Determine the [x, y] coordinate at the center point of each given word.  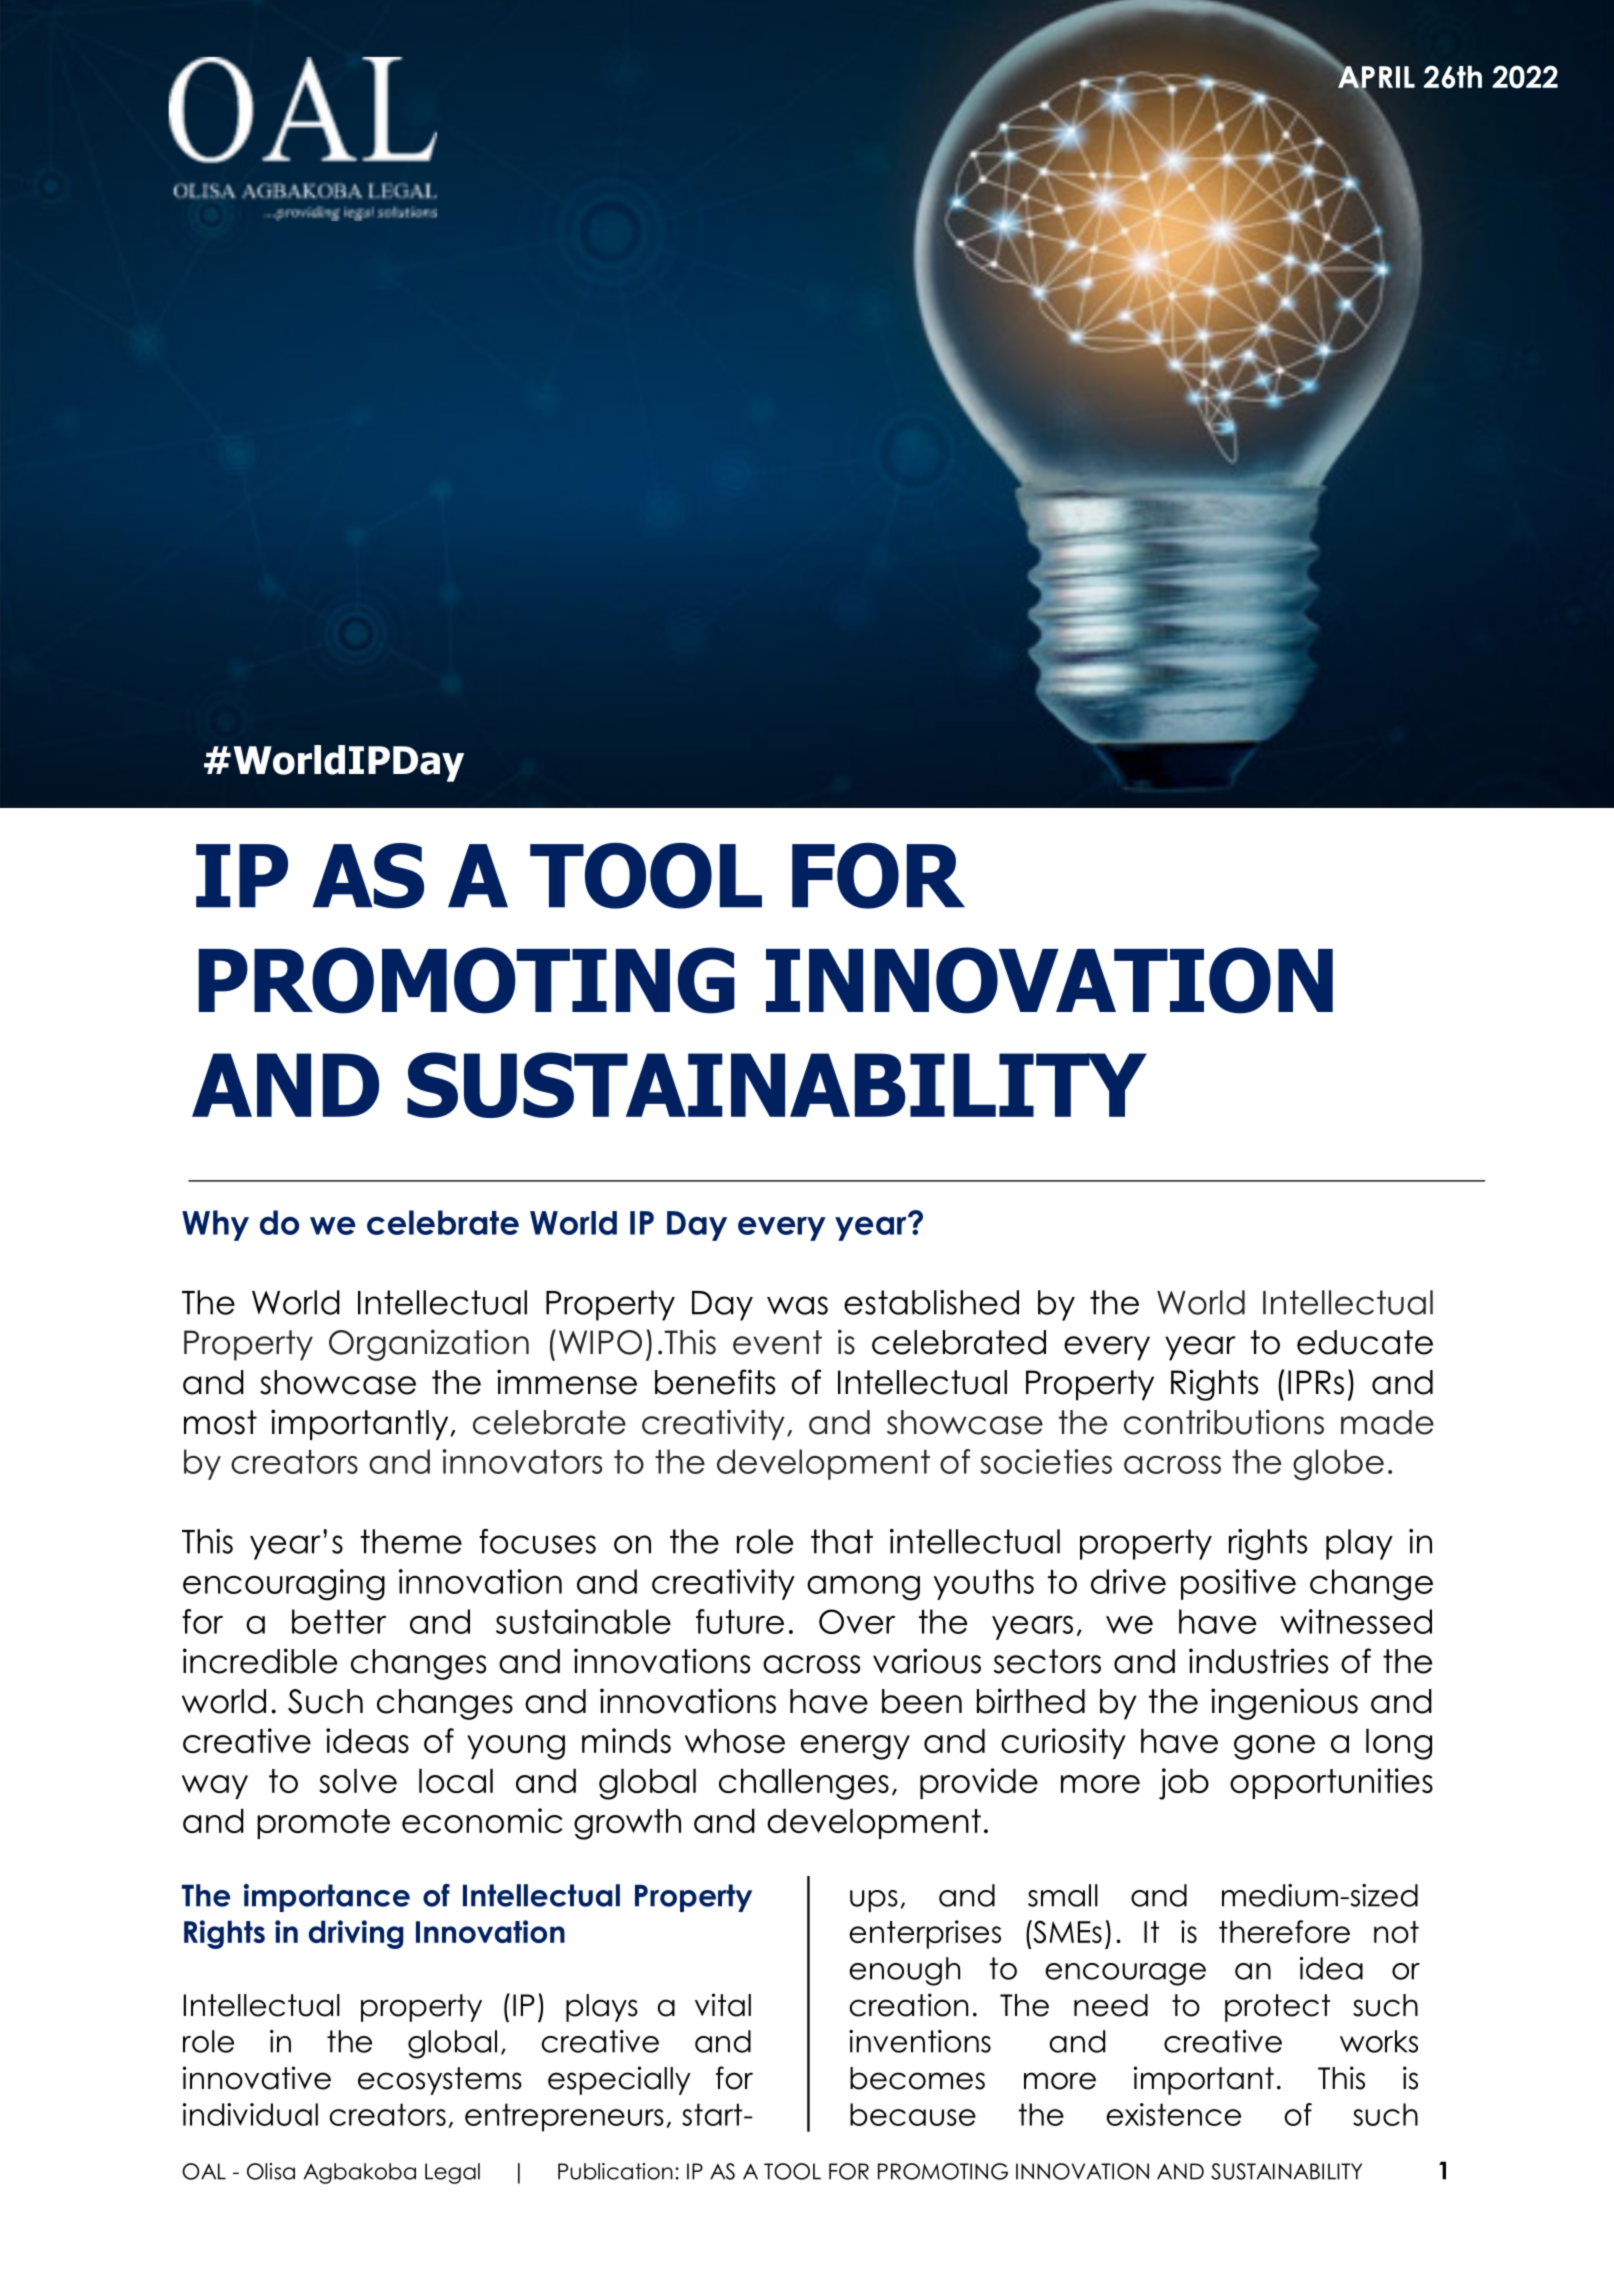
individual [250, 2114]
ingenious [1284, 1704]
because [913, 2114]
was [797, 1305]
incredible [260, 1661]
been [922, 1701]
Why [215, 1225]
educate [1365, 1342]
